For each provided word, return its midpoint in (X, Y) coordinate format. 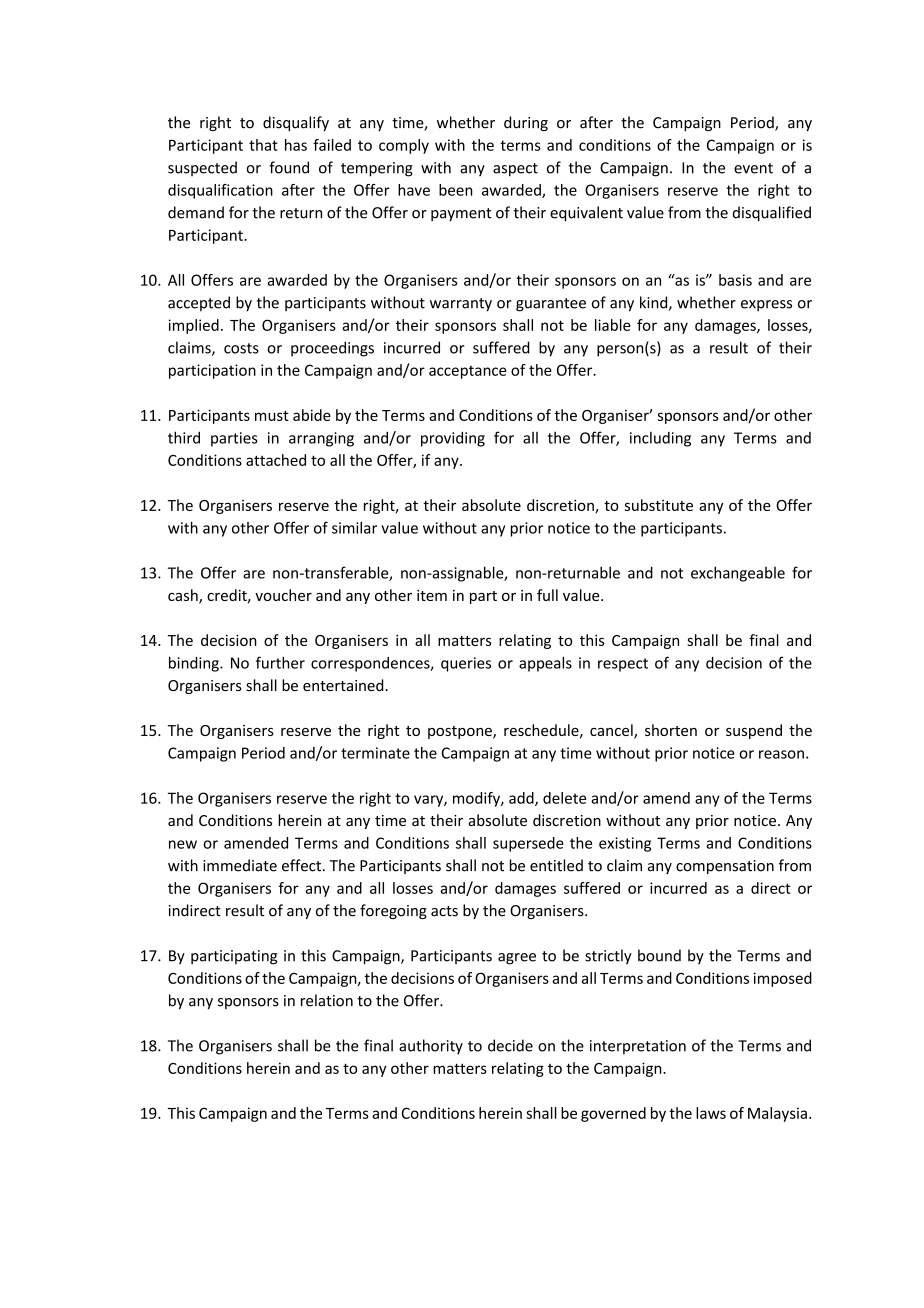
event (753, 168)
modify (477, 799)
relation (327, 1000)
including (660, 439)
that (263, 145)
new (183, 844)
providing (453, 439)
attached (276, 460)
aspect (515, 170)
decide (510, 1045)
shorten (671, 730)
